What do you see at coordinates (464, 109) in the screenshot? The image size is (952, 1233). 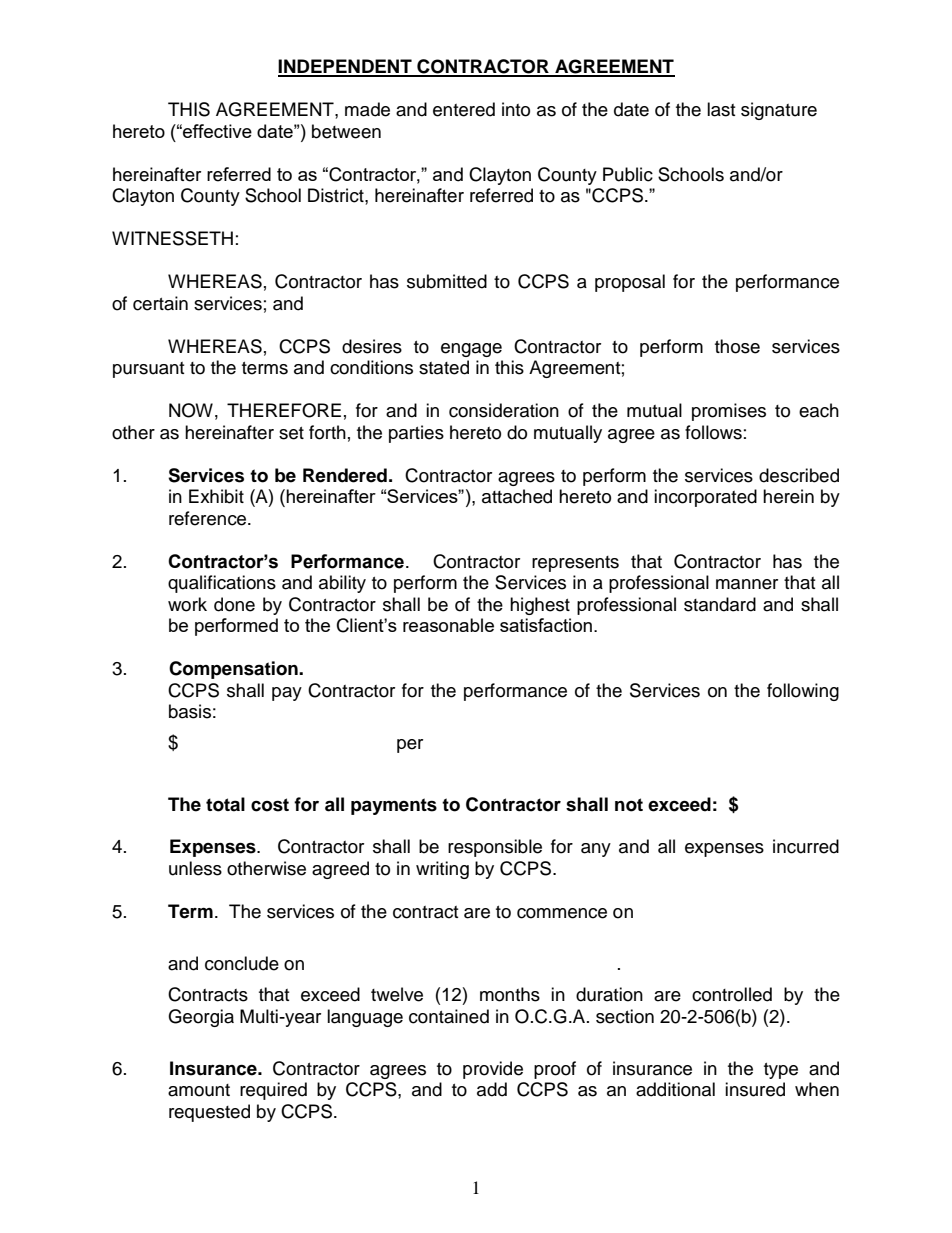 I see `entered` at bounding box center [464, 109].
